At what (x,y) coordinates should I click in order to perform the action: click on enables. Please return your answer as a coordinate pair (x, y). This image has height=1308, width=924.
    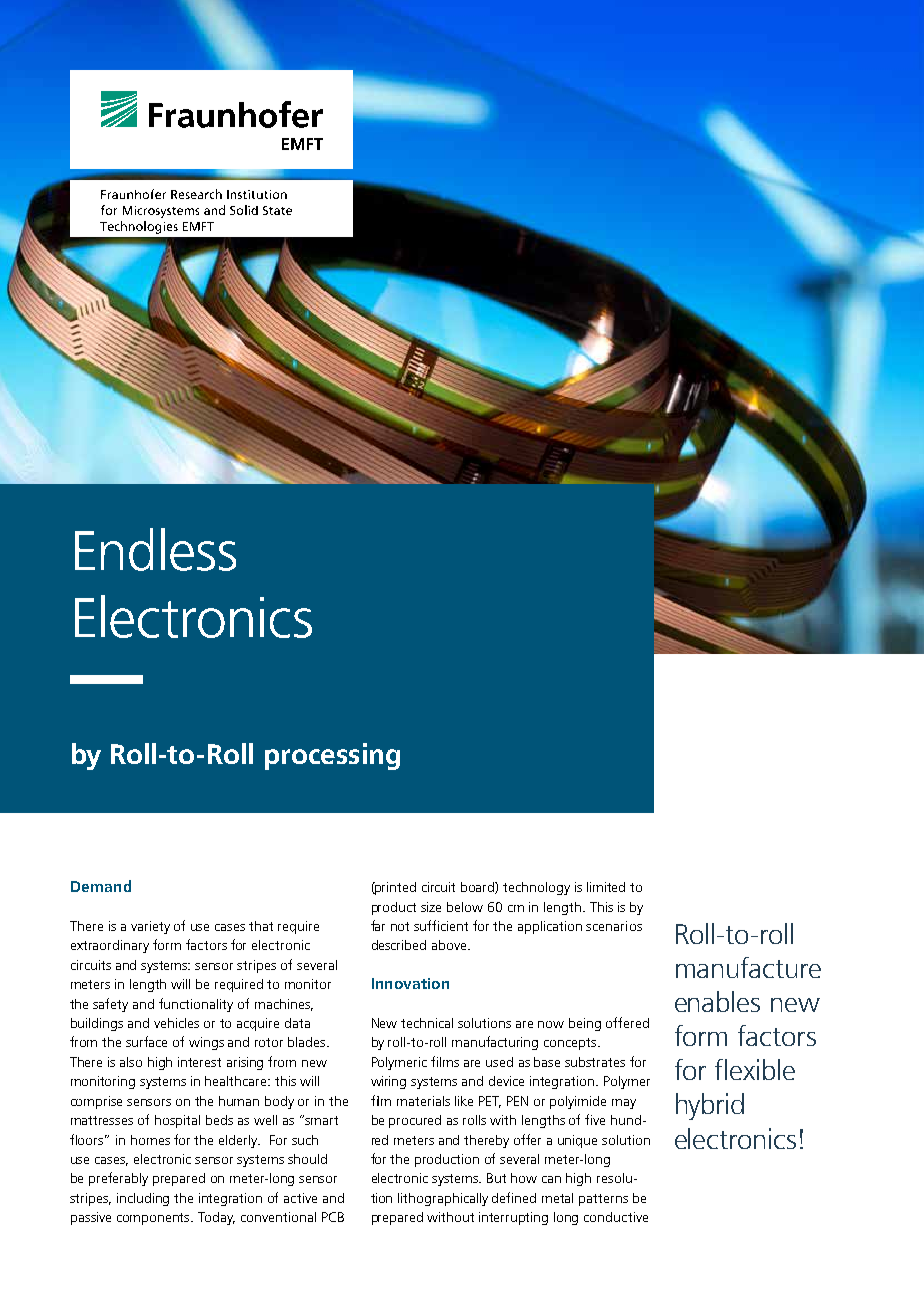
    Looking at the image, I should click on (717, 1001).
